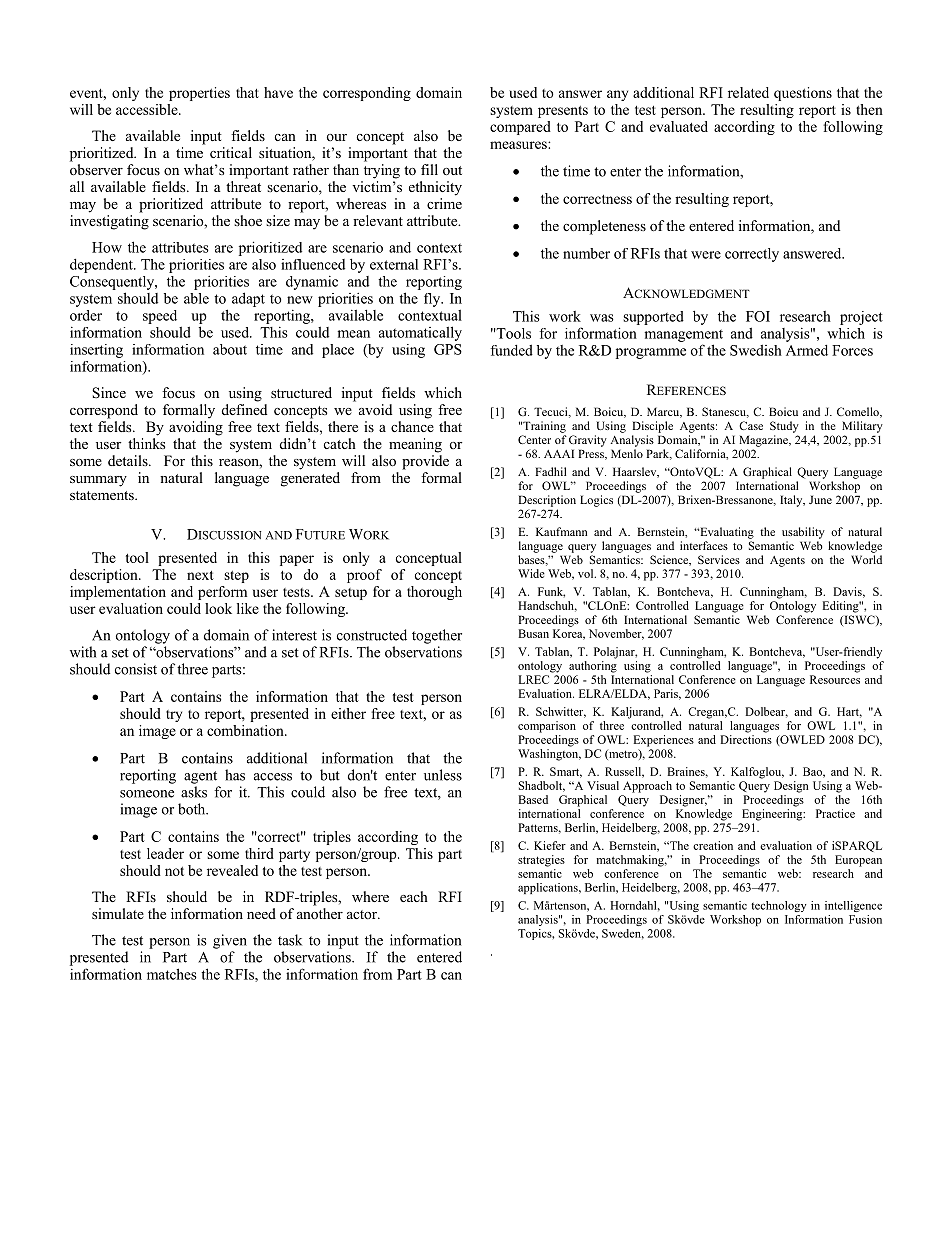  What do you see at coordinates (425, 462) in the screenshot?
I see `provide` at bounding box center [425, 462].
